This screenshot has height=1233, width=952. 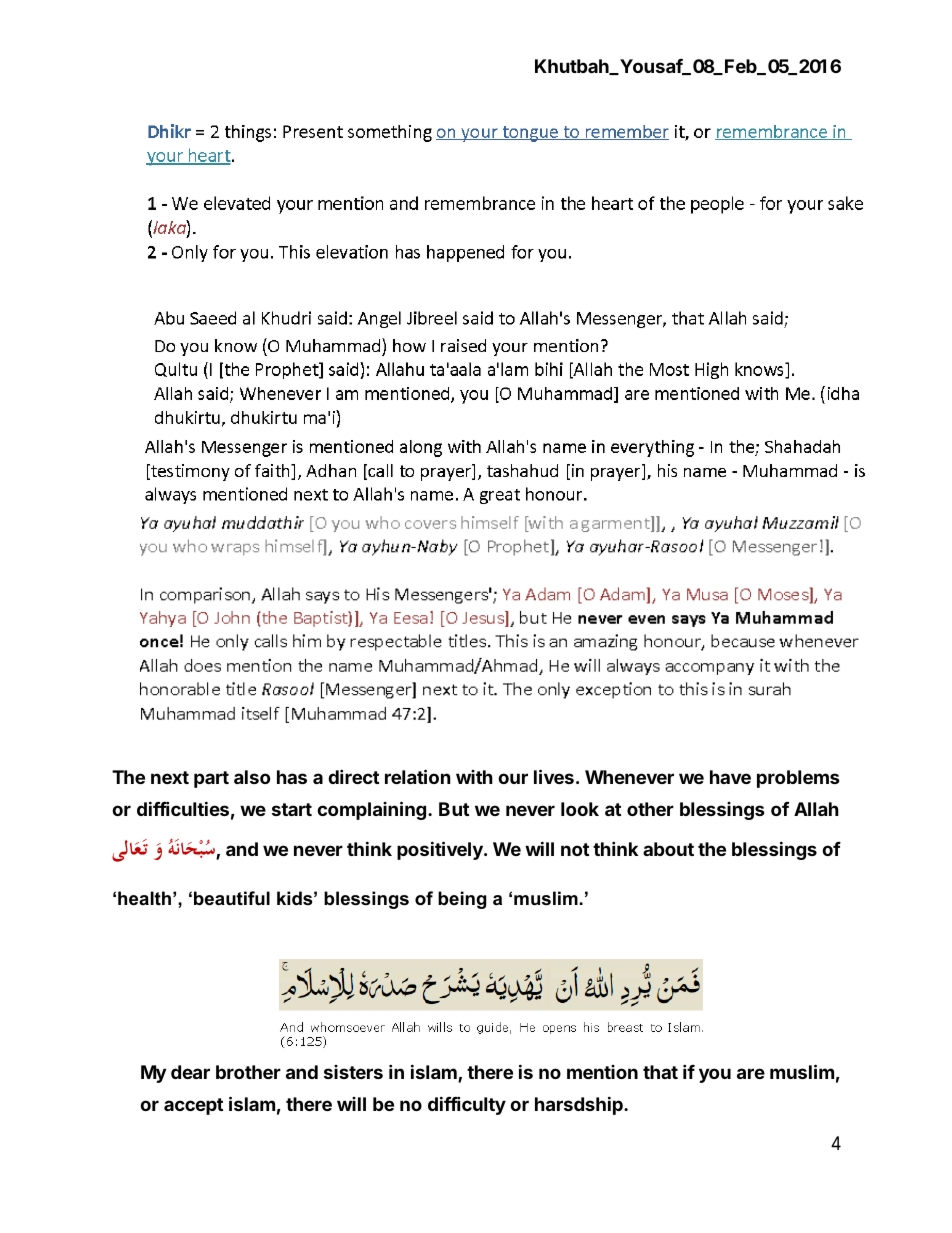 I want to click on beautiful, so click(x=232, y=898).
